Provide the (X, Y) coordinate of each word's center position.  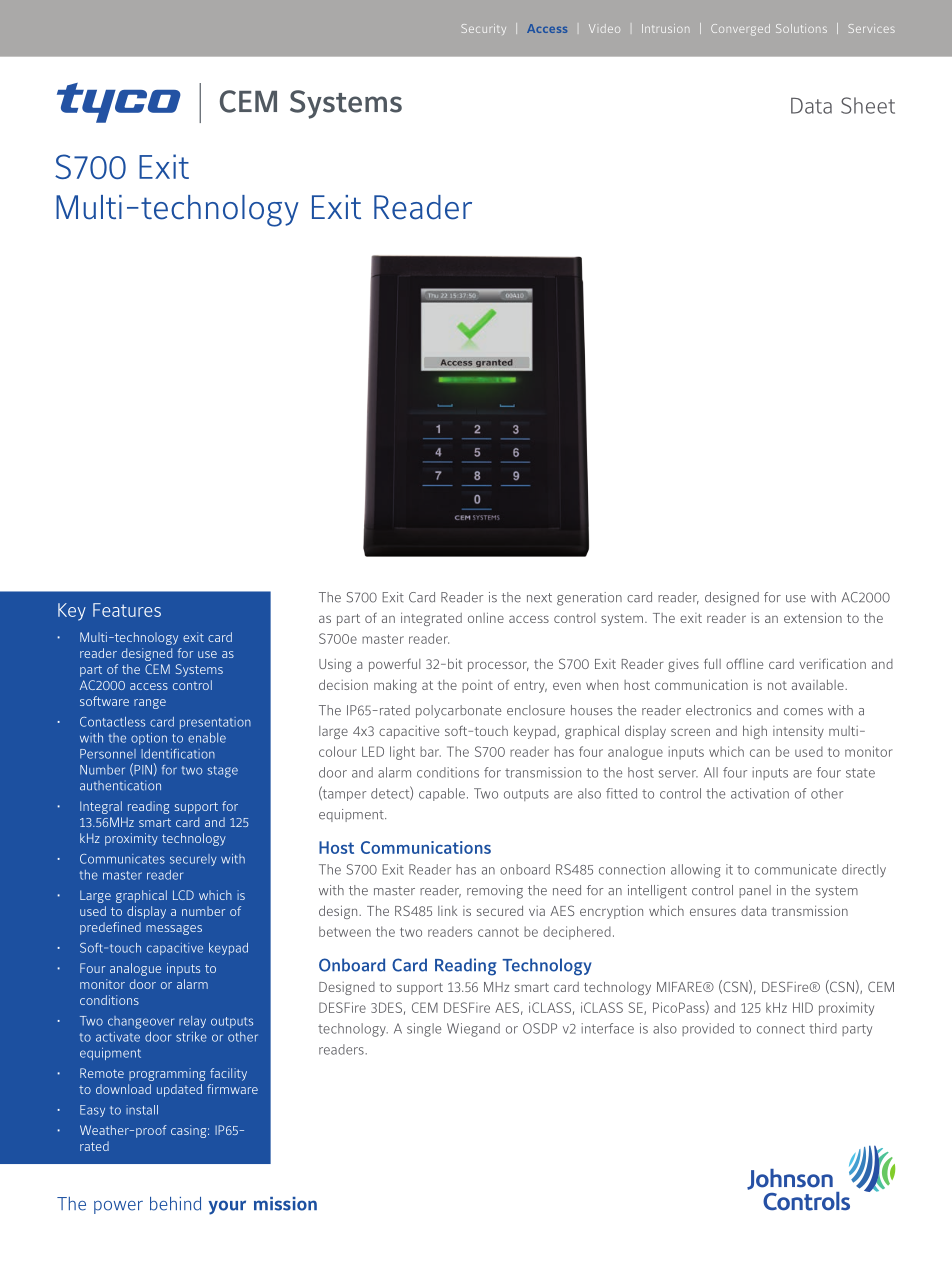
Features (127, 610)
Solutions (801, 28)
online (486, 617)
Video (604, 28)
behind (175, 1204)
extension (813, 617)
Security (484, 29)
